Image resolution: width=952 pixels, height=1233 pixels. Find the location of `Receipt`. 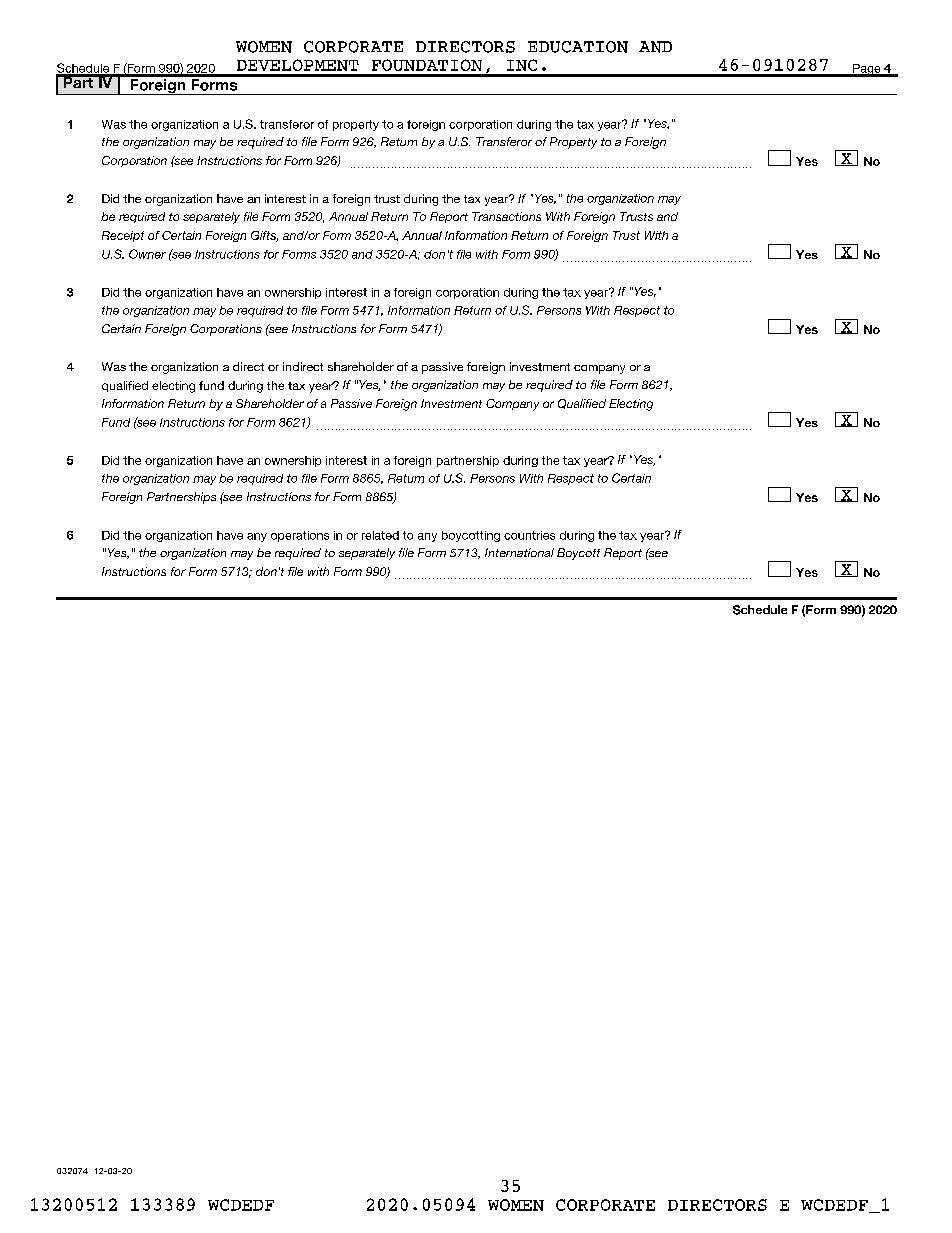

Receipt is located at coordinates (123, 236).
